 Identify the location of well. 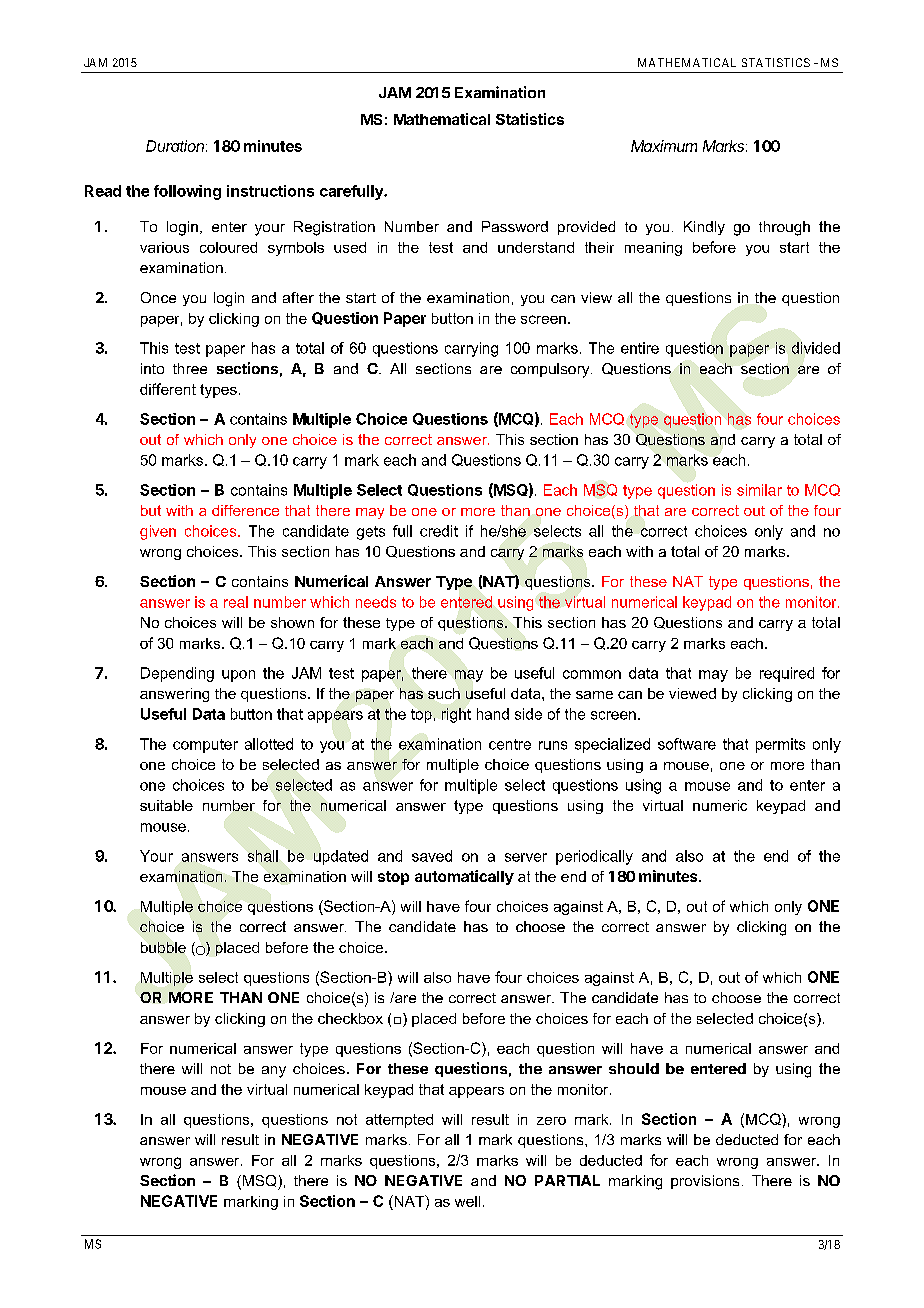
(467, 1201).
